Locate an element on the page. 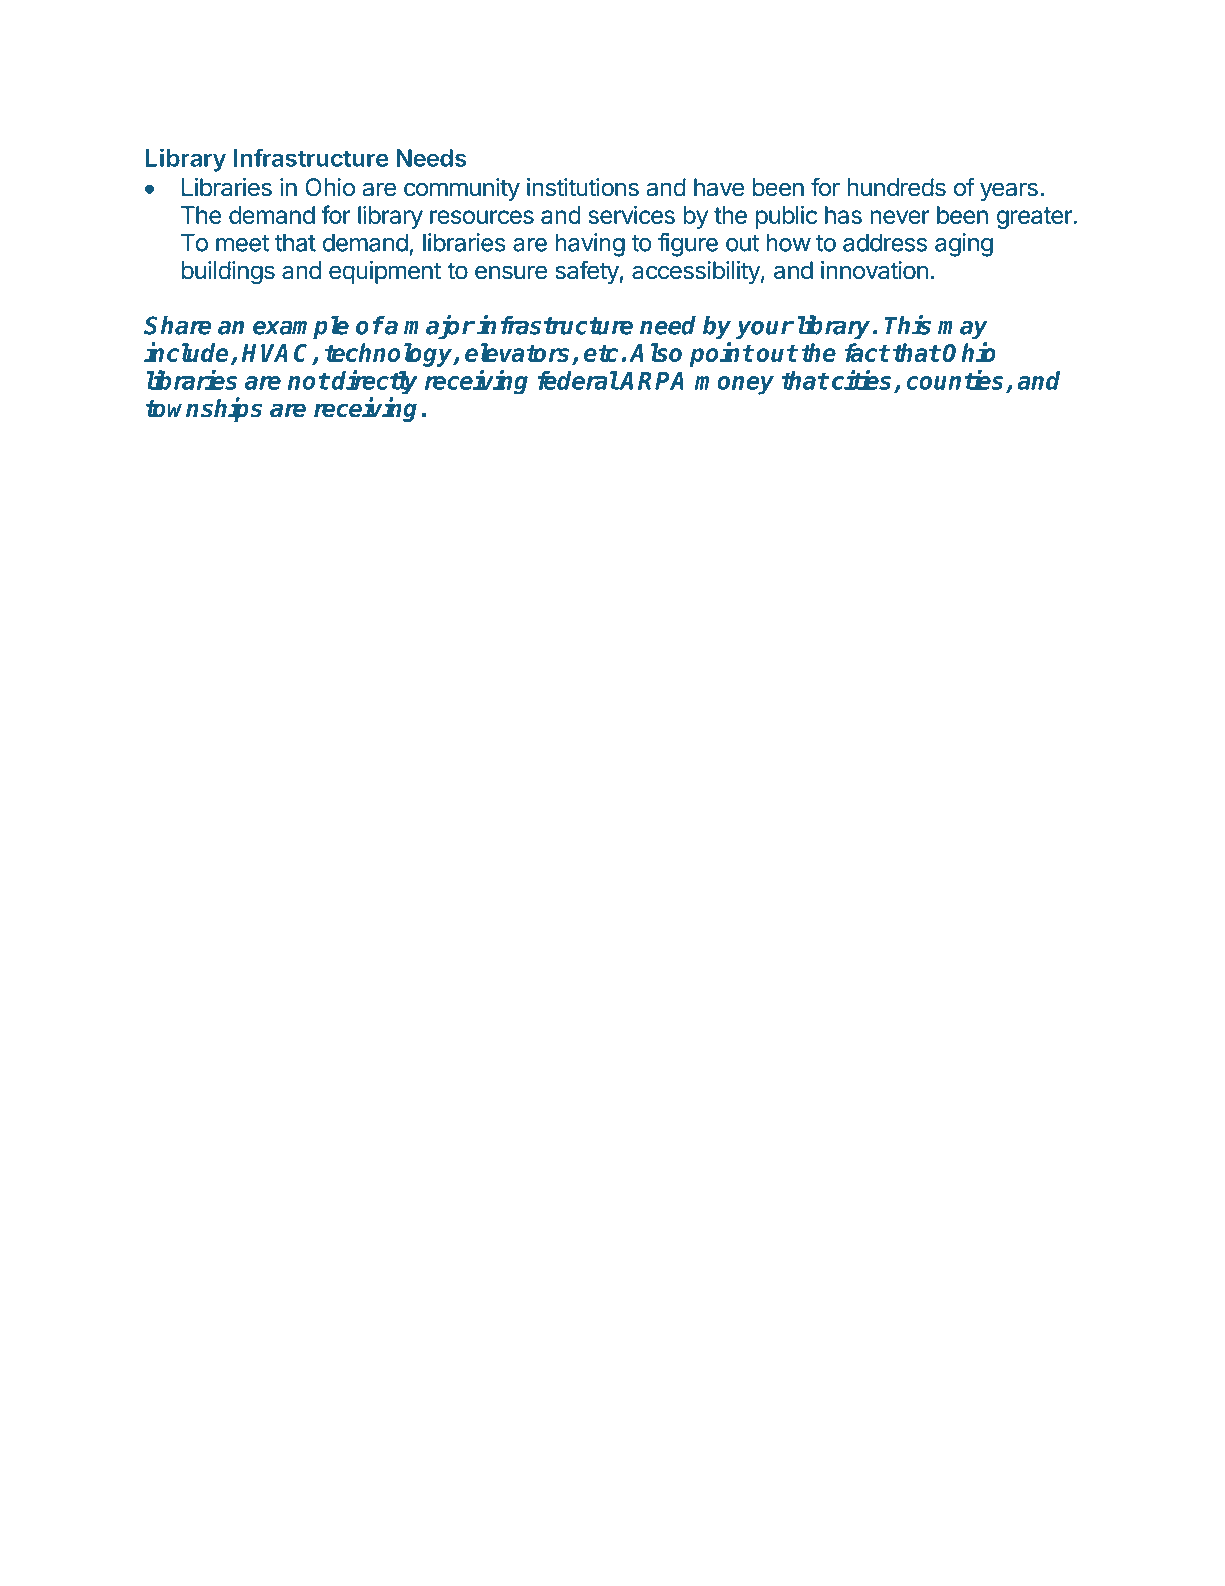 The height and width of the page is (1586, 1225). having is located at coordinates (590, 245).
